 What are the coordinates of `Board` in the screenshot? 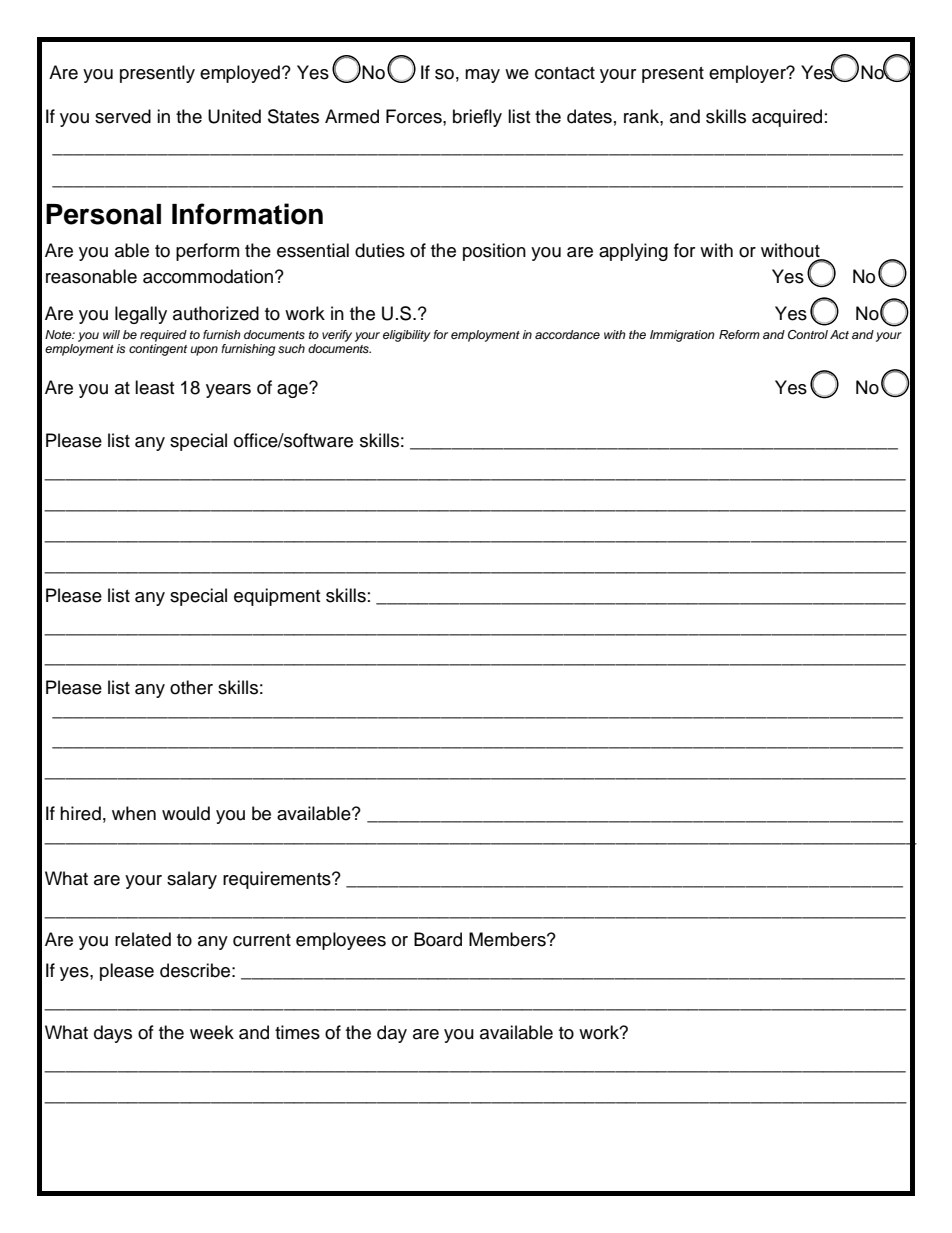 It's located at (438, 939).
